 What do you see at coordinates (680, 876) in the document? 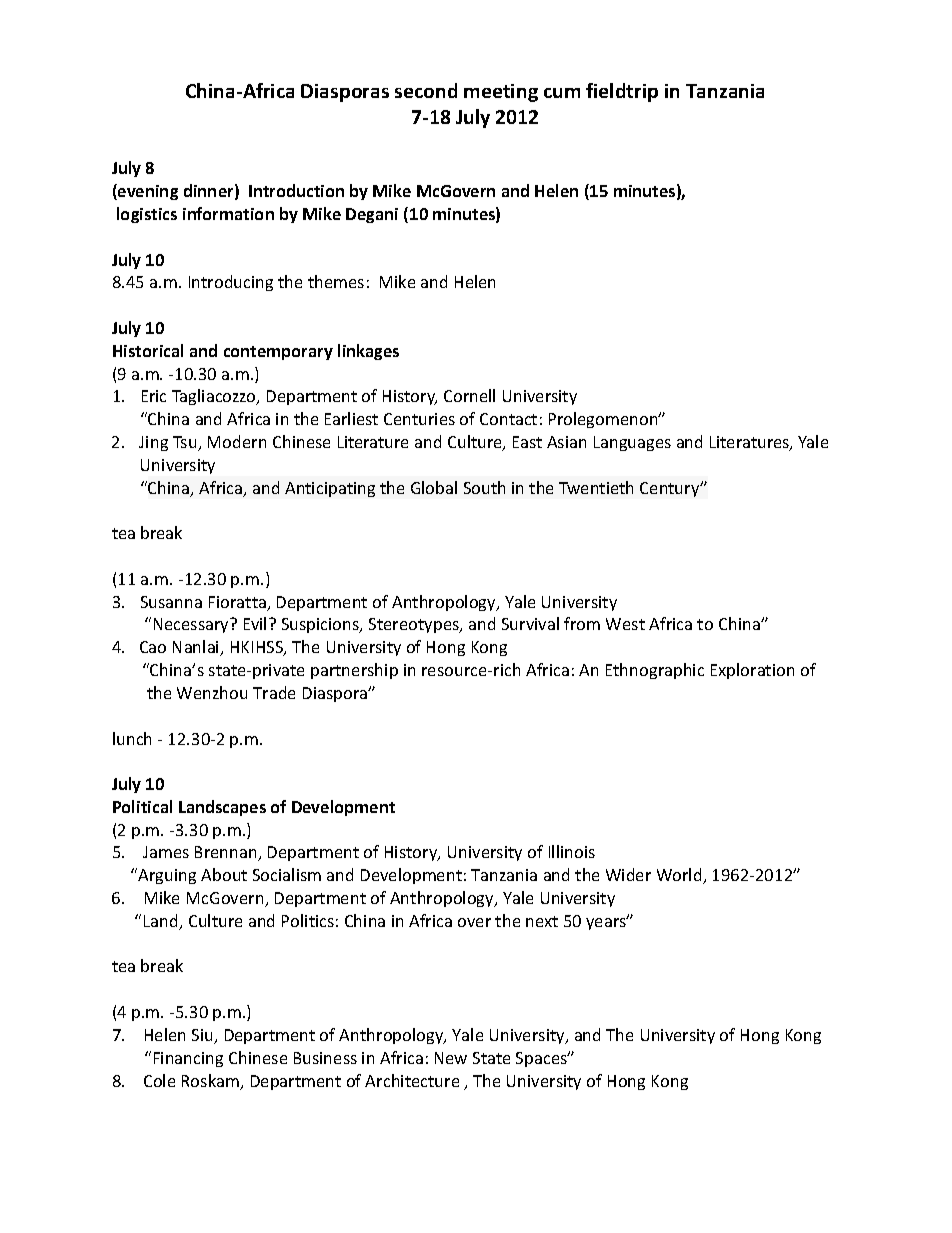
I see `World` at bounding box center [680, 876].
